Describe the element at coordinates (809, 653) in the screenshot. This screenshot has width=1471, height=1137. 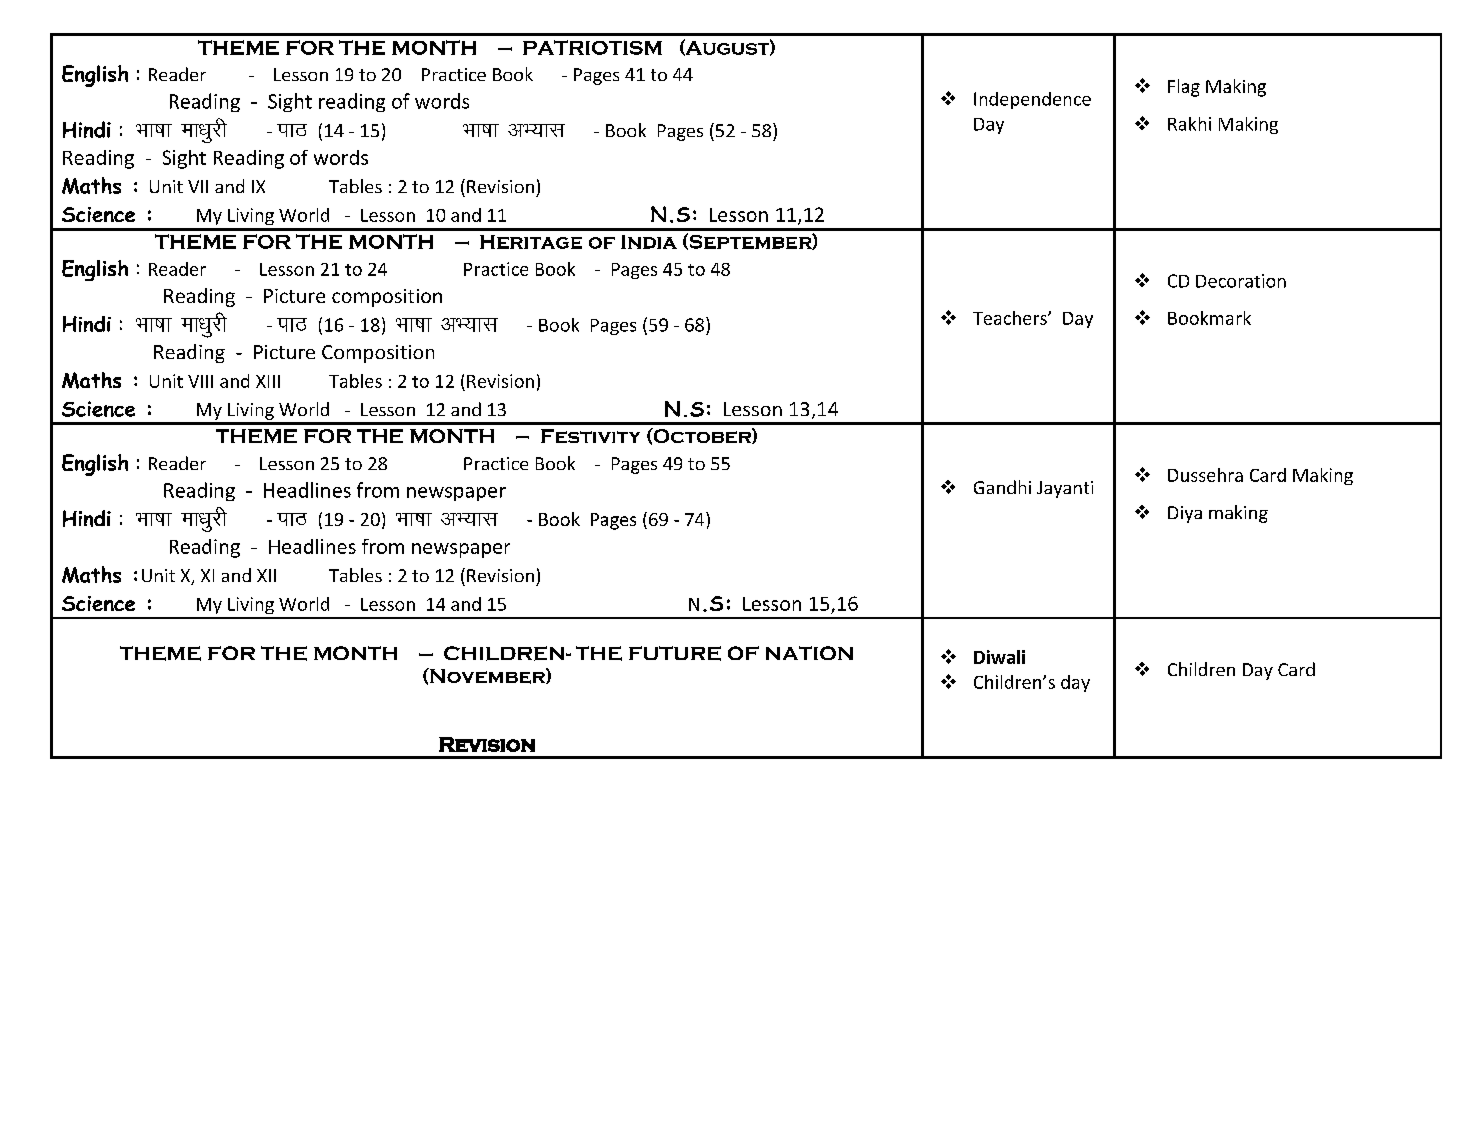
I see `NATION` at that location.
